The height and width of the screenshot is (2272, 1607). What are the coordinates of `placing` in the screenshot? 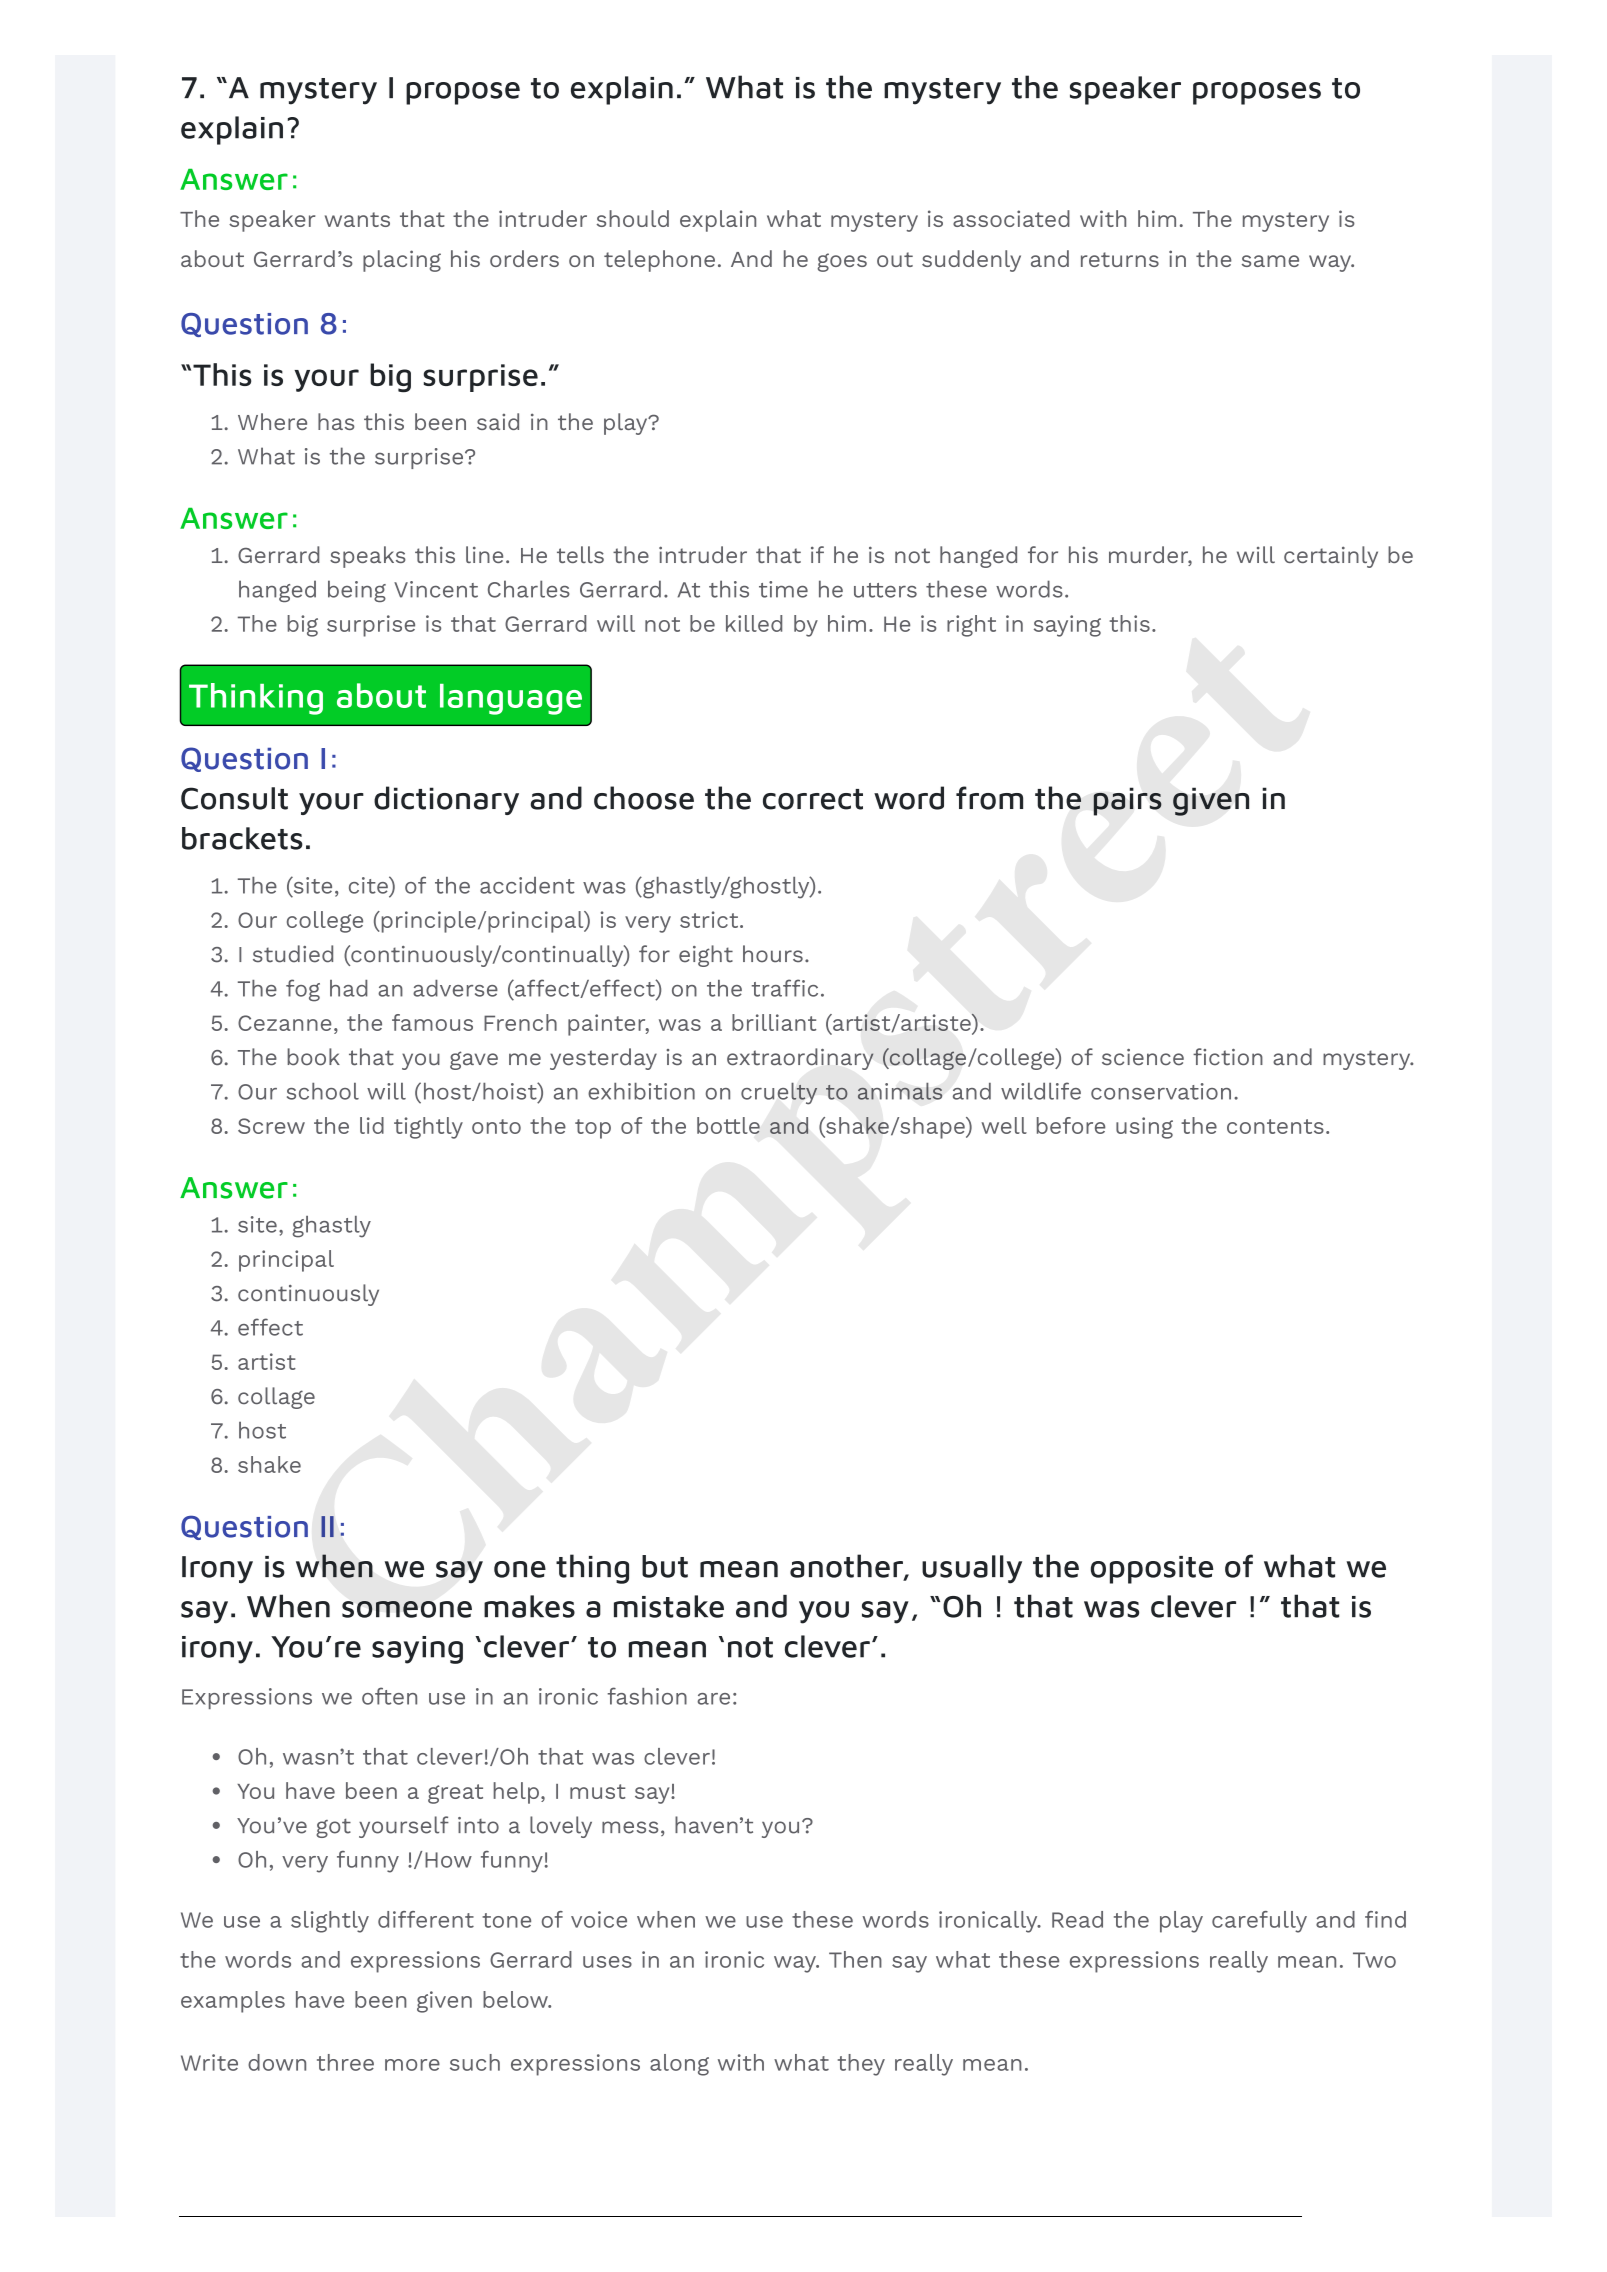 It's located at (402, 261).
